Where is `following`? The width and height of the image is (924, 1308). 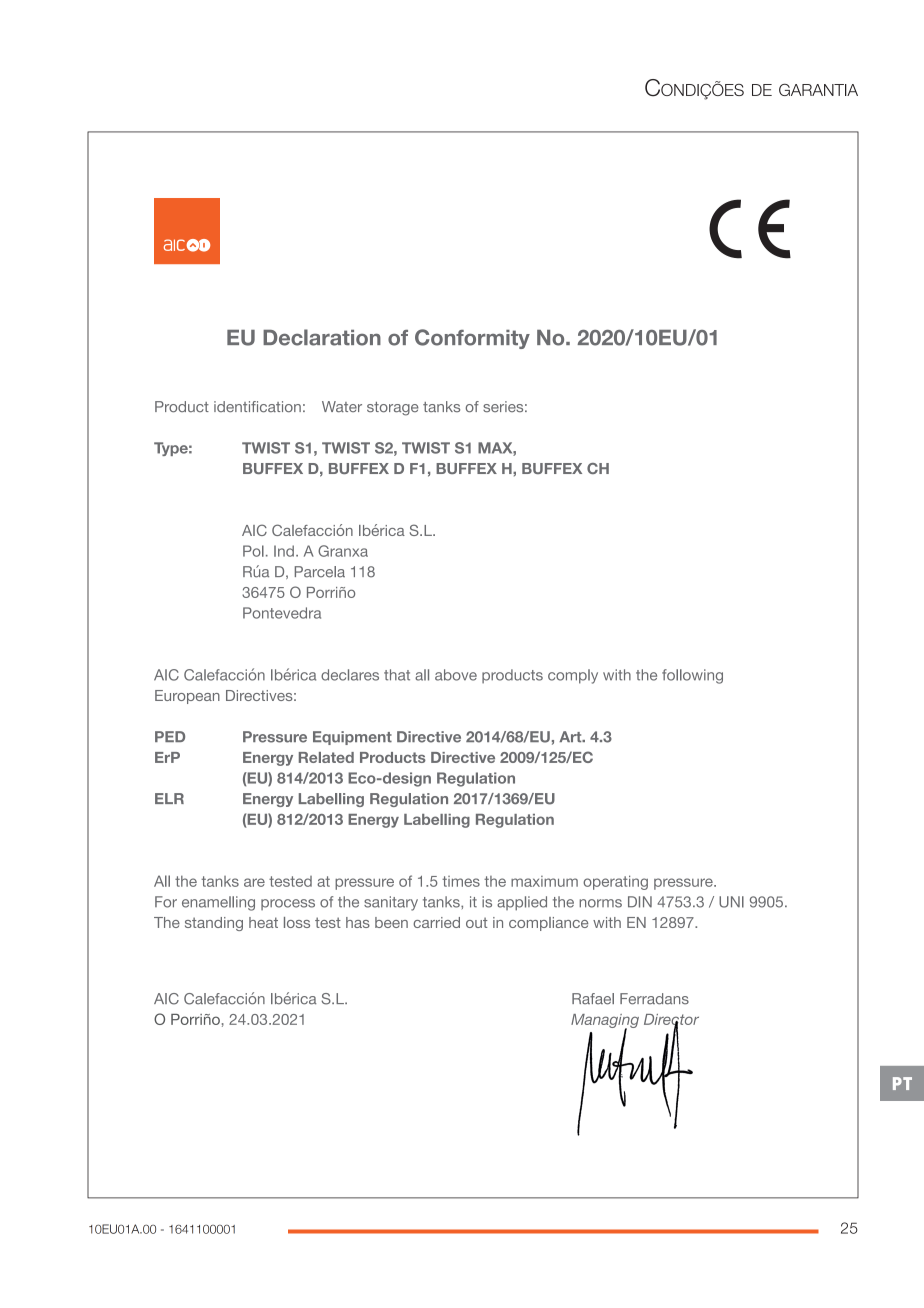 following is located at coordinates (692, 676).
